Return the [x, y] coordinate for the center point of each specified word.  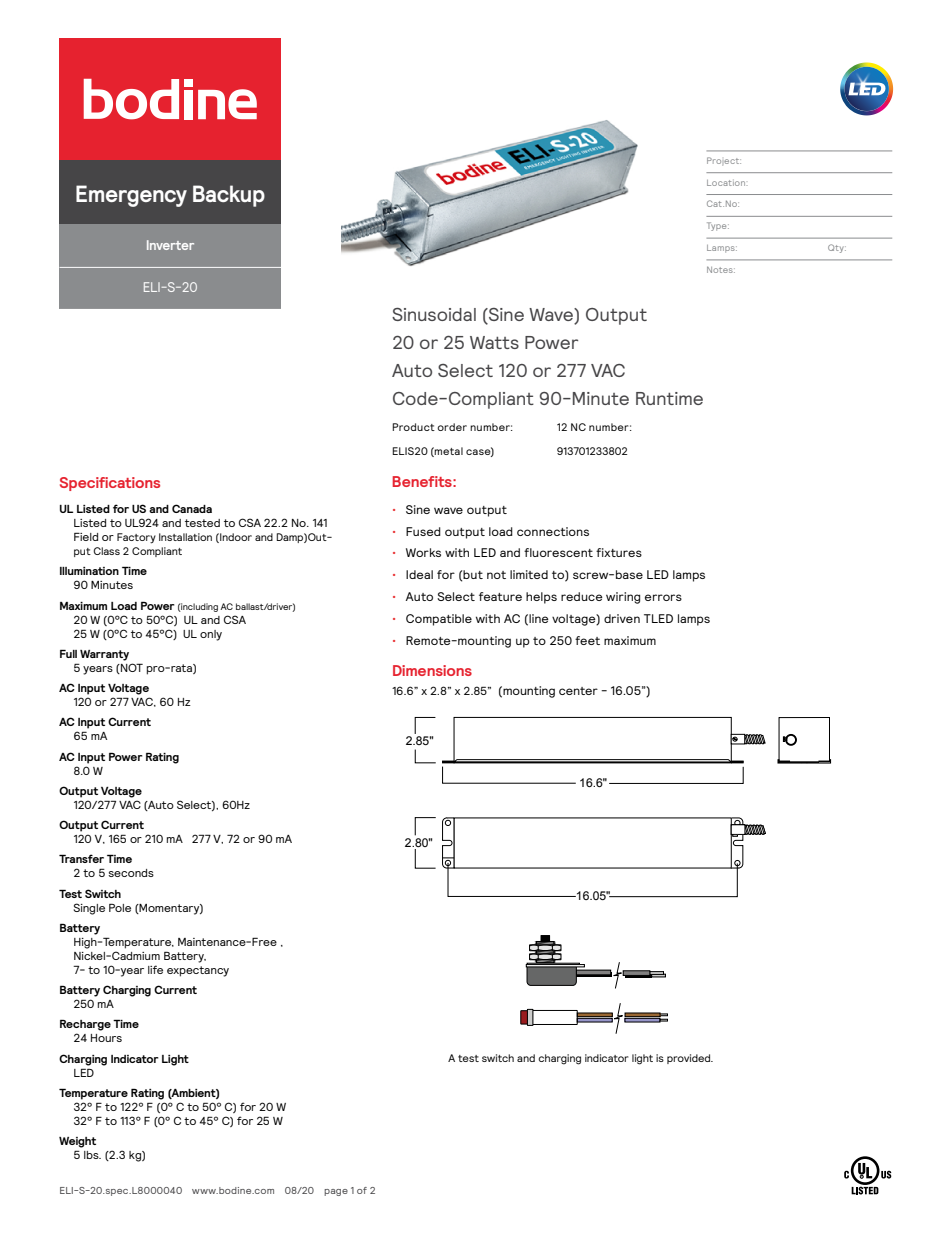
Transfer [81, 858]
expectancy [198, 971]
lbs [92, 1155]
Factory [136, 538]
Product [413, 427]
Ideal [419, 574]
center [578, 691]
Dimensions [432, 670]
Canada [192, 508]
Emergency [131, 196]
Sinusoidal [434, 314]
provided [690, 1059]
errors [663, 597]
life [155, 969]
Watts [494, 342]
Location [727, 183]
